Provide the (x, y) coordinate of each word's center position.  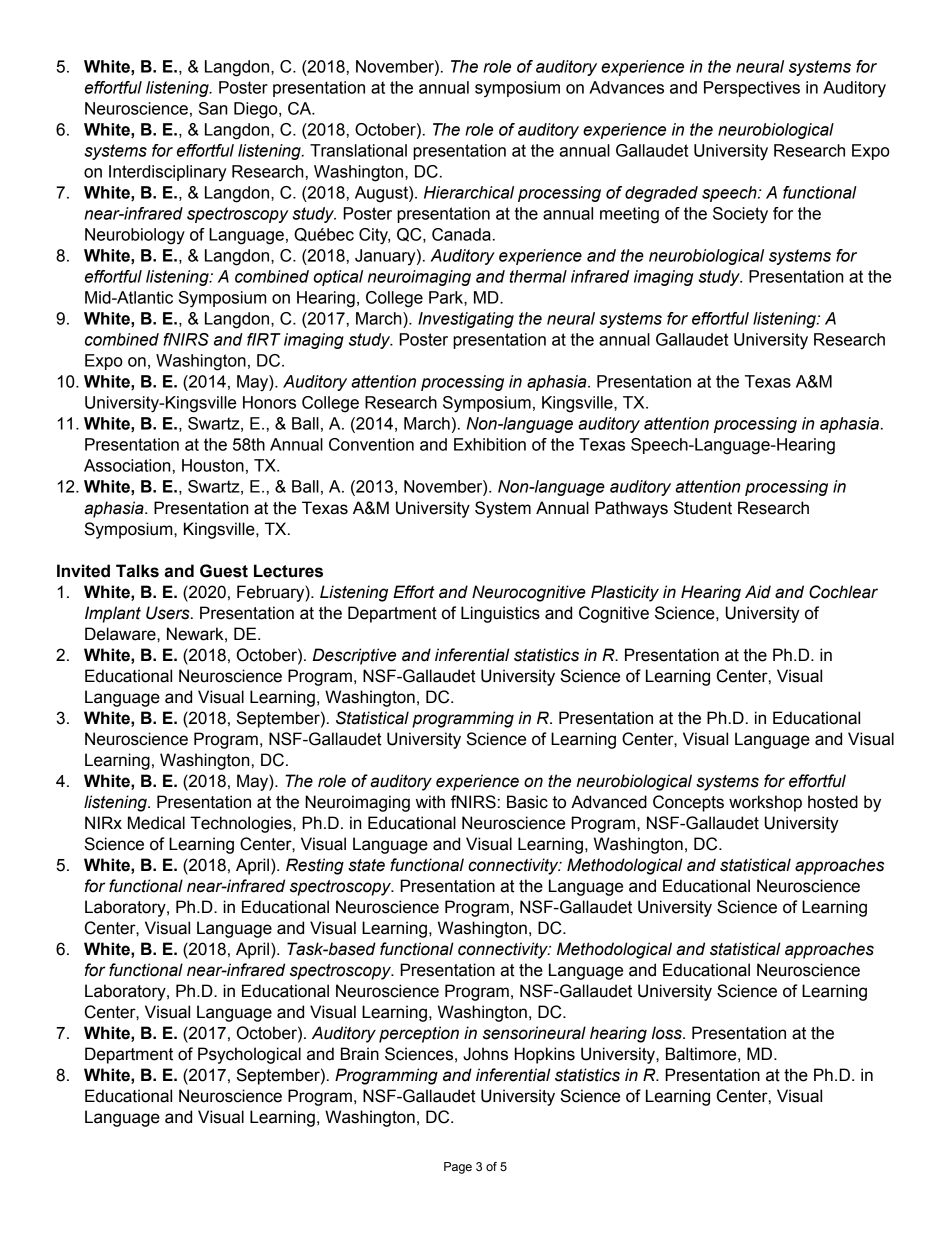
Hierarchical (469, 192)
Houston (213, 465)
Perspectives (752, 89)
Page (458, 1168)
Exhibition (490, 444)
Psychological (249, 1055)
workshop (765, 803)
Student (703, 508)
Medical (156, 823)
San (213, 108)
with (430, 802)
